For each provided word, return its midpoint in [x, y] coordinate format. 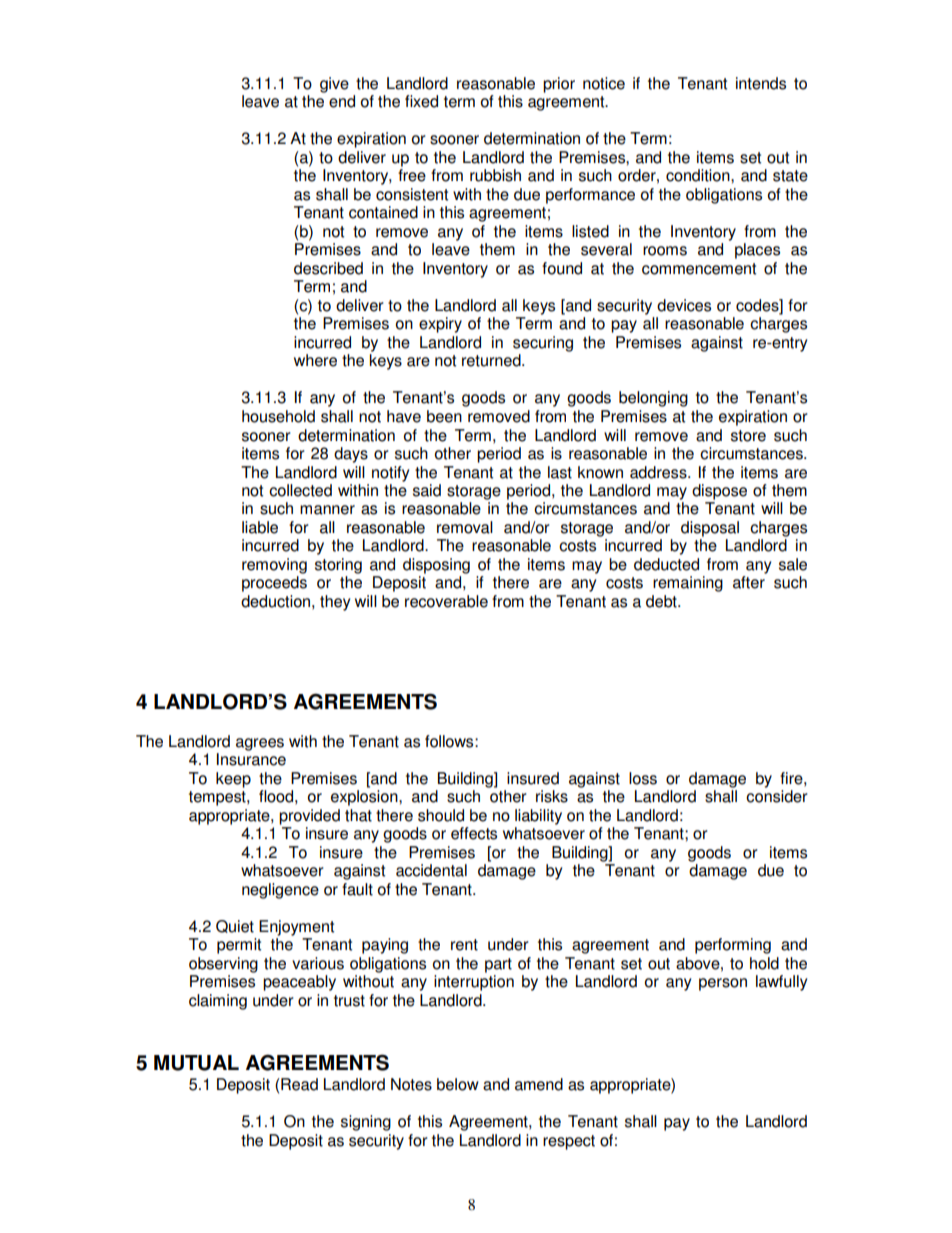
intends [761, 83]
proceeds [274, 584]
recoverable [446, 601]
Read [298, 1084]
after [749, 582]
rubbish [495, 175]
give [334, 85]
